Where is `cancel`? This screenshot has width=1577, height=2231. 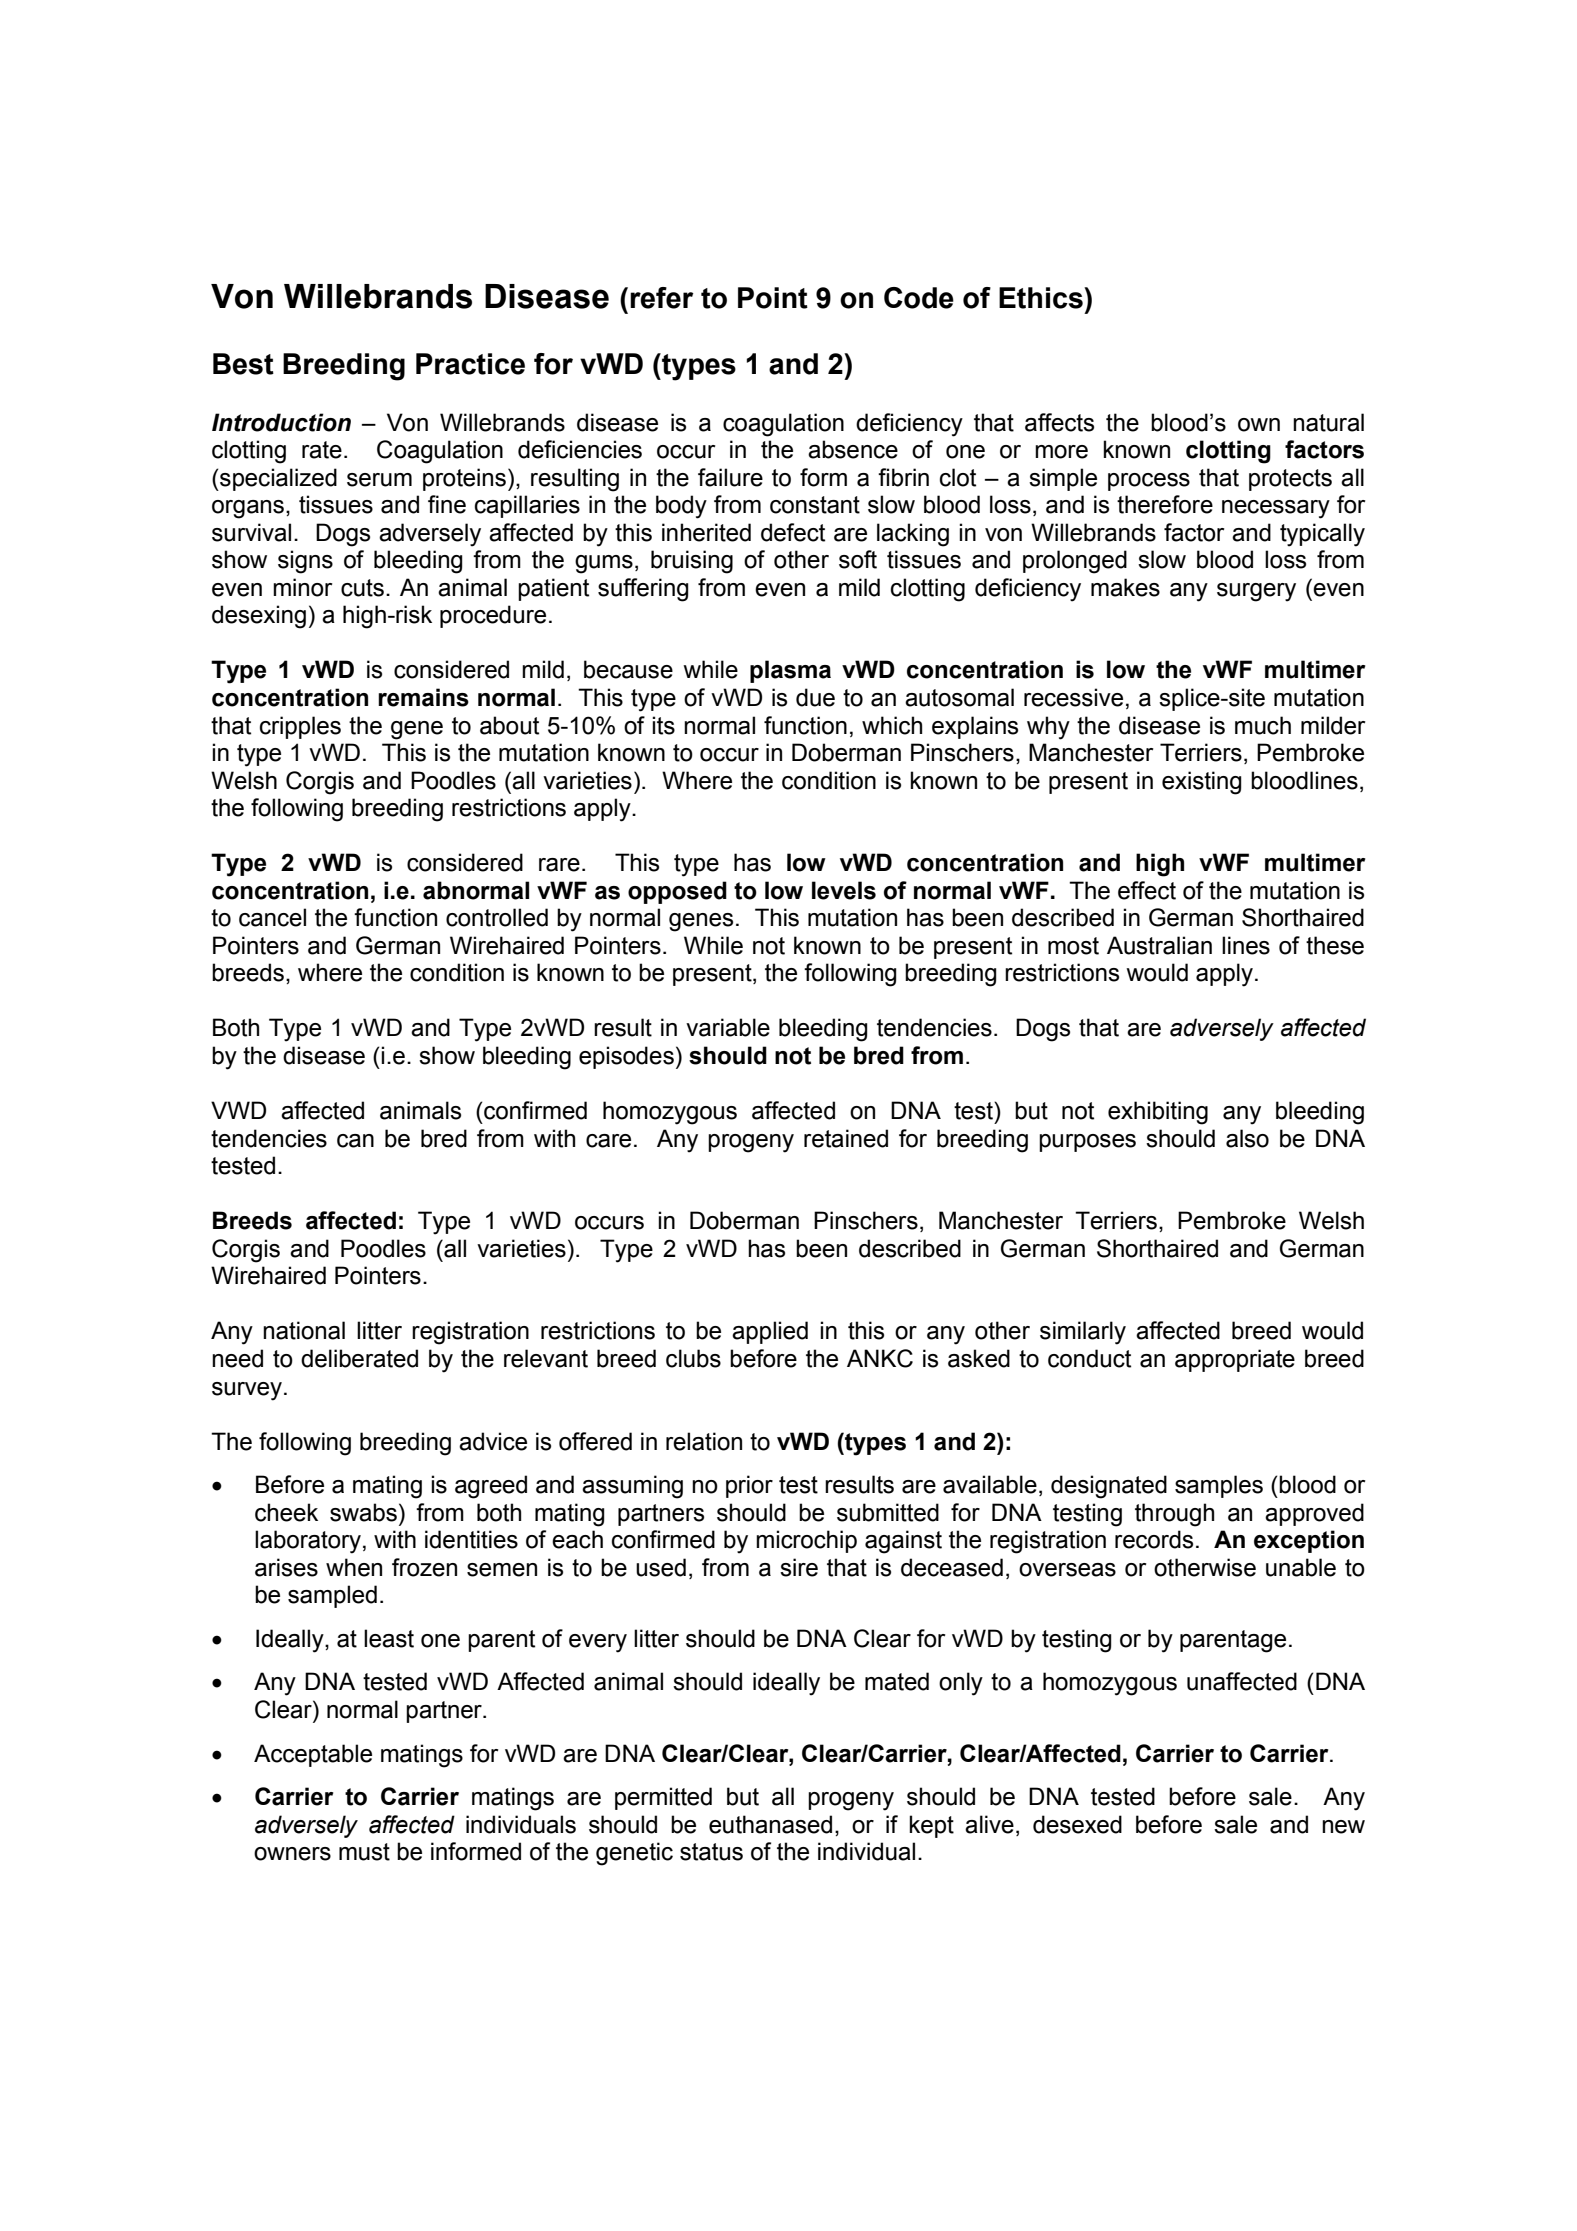 cancel is located at coordinates (272, 917).
